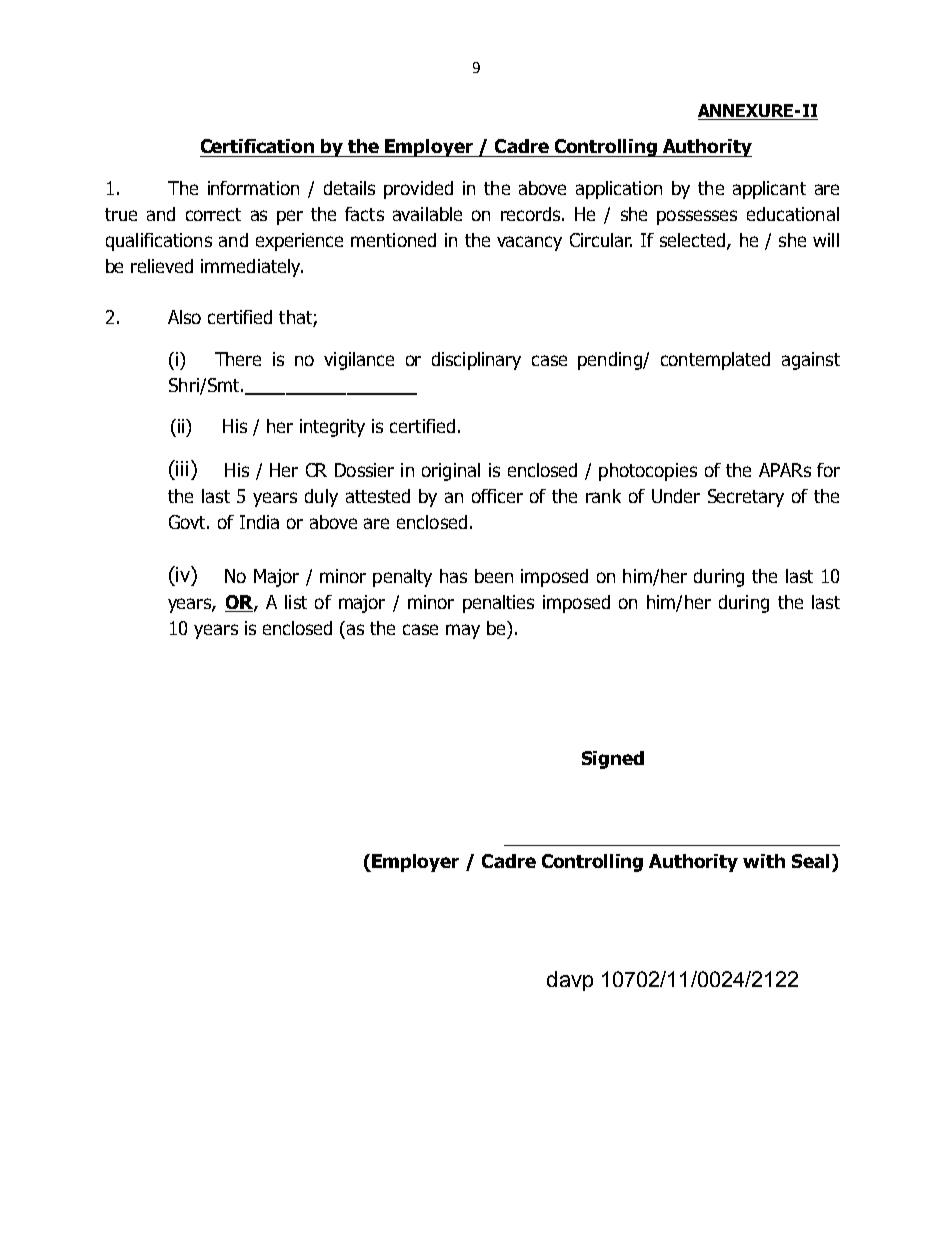 Image resolution: width=952 pixels, height=1233 pixels. Describe the element at coordinates (769, 190) in the image. I see `applicant` at that location.
